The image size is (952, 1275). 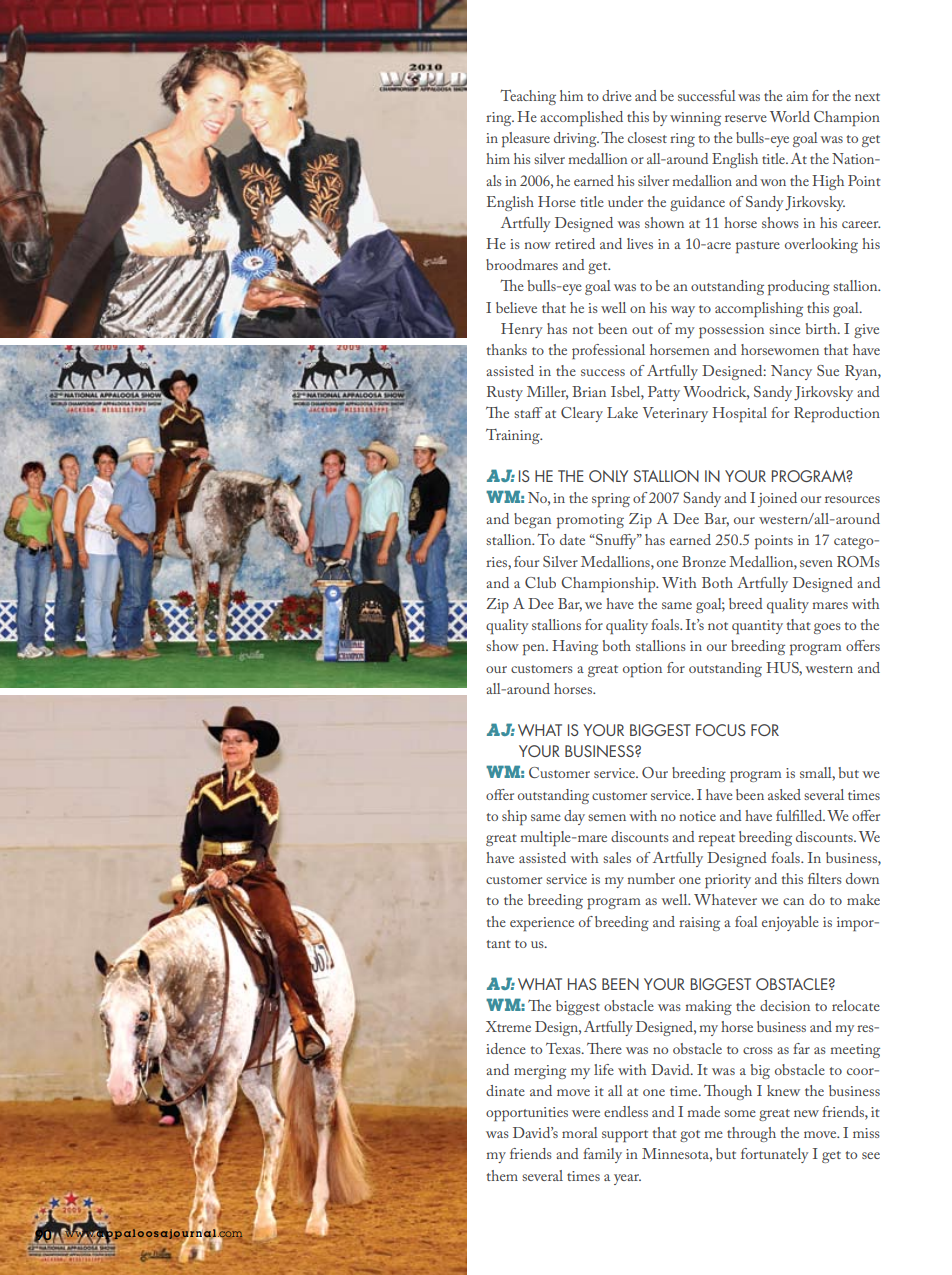 What do you see at coordinates (827, 628) in the screenshot?
I see `goes` at bounding box center [827, 628].
